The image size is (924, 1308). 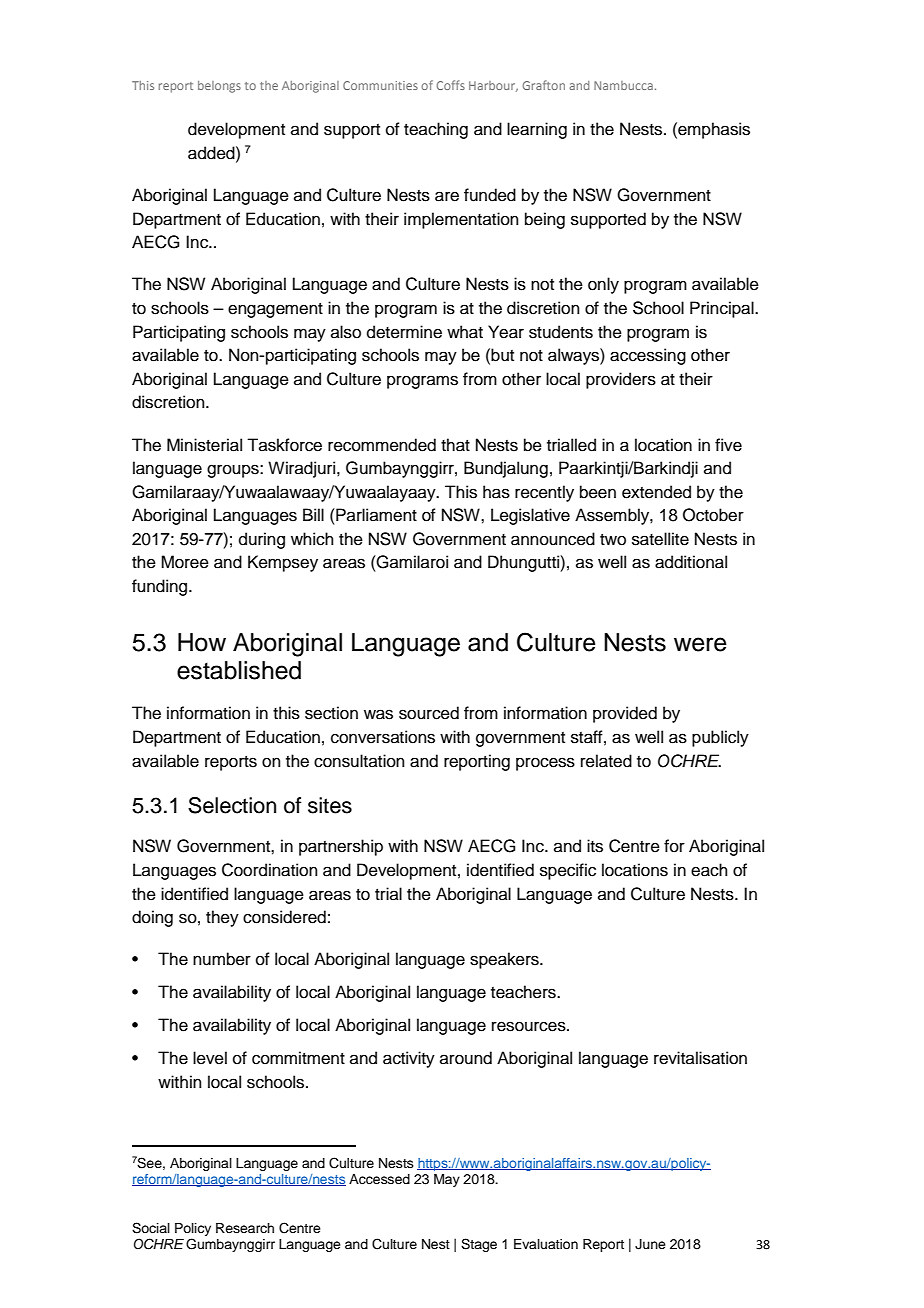 I want to click on satellite, so click(x=660, y=539).
